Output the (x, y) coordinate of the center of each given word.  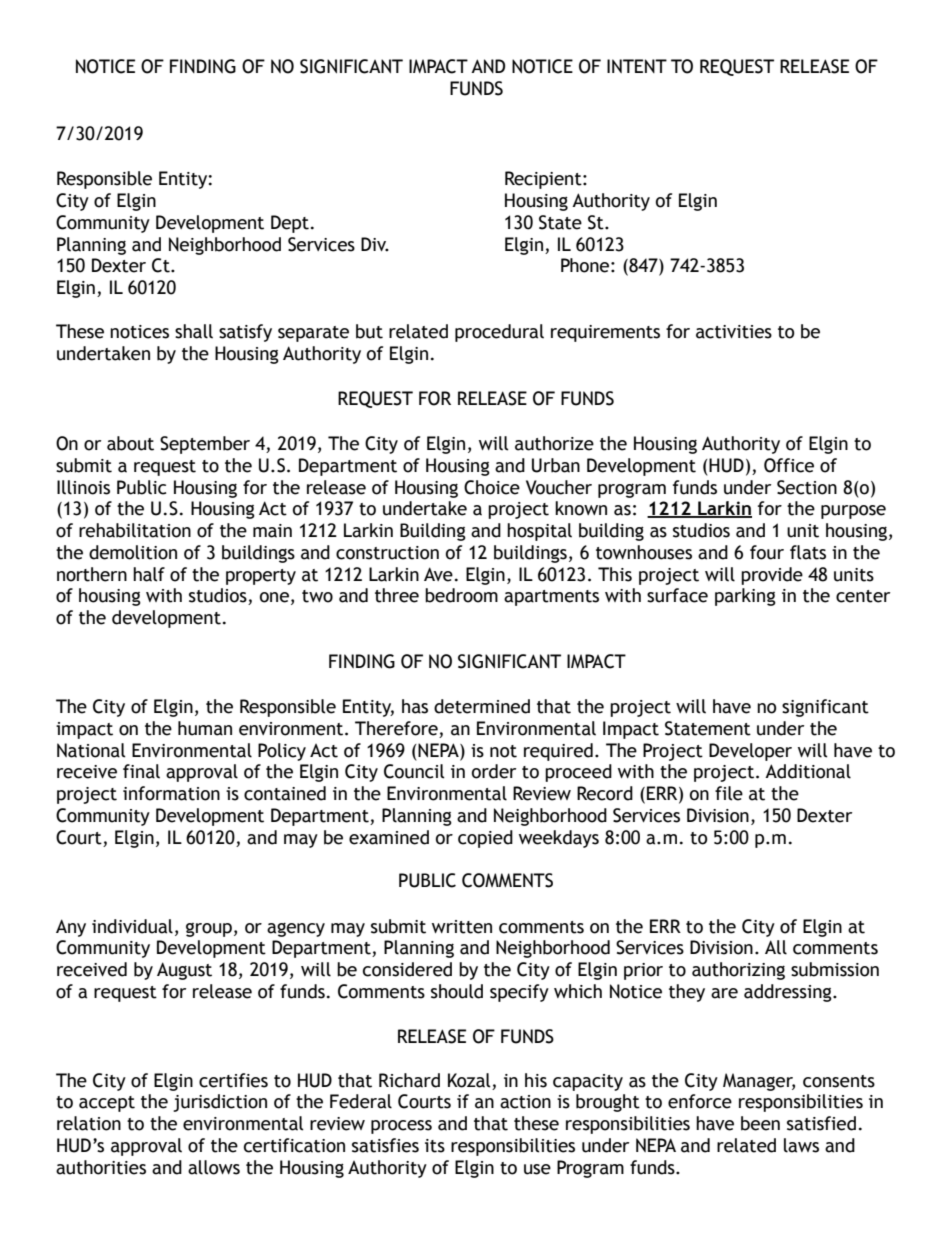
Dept (290, 224)
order (494, 771)
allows (214, 1167)
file (729, 793)
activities (734, 332)
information (171, 793)
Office (789, 465)
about (130, 443)
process (401, 1127)
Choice (492, 487)
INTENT (637, 66)
